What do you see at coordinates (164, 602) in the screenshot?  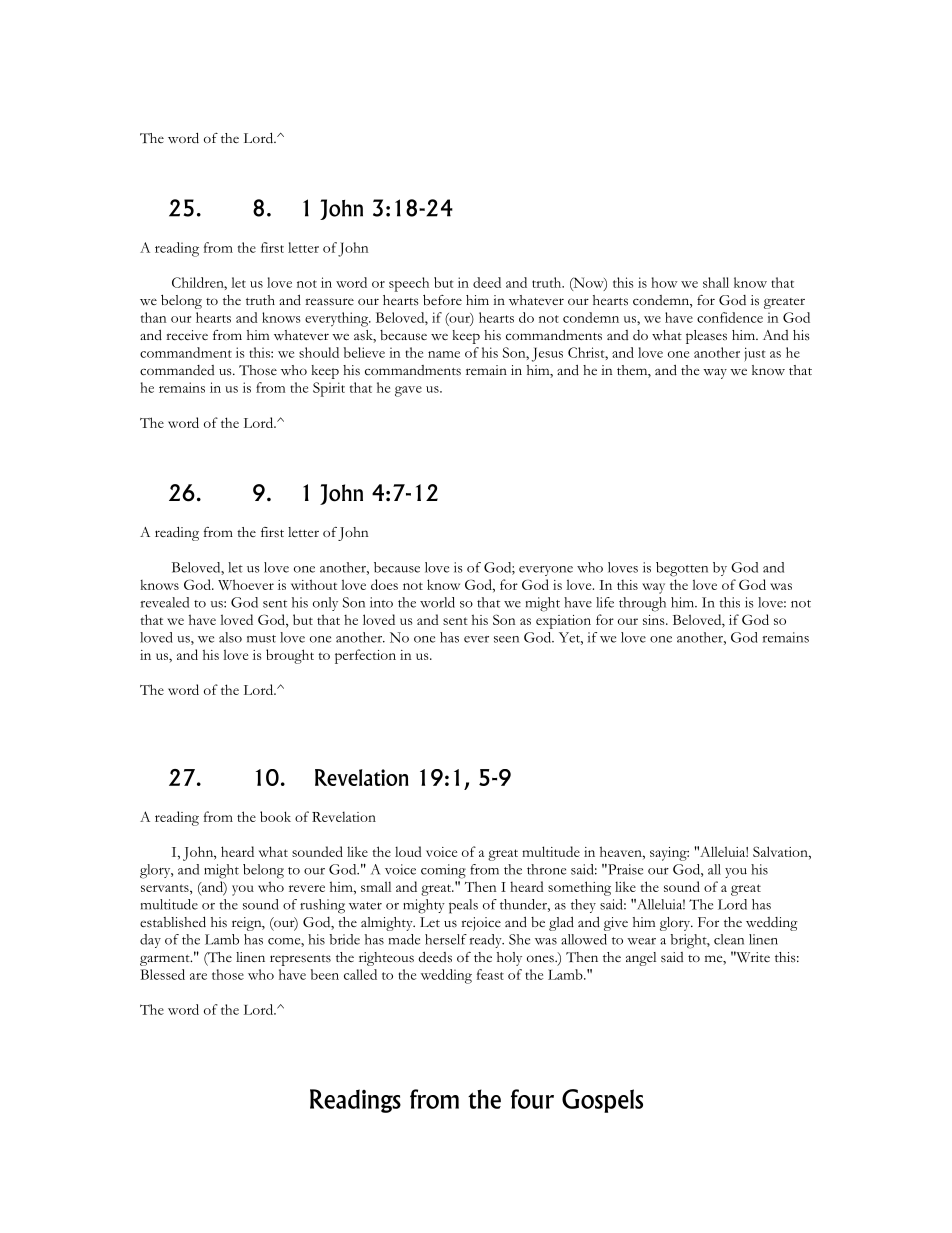 I see `revealed` at bounding box center [164, 602].
